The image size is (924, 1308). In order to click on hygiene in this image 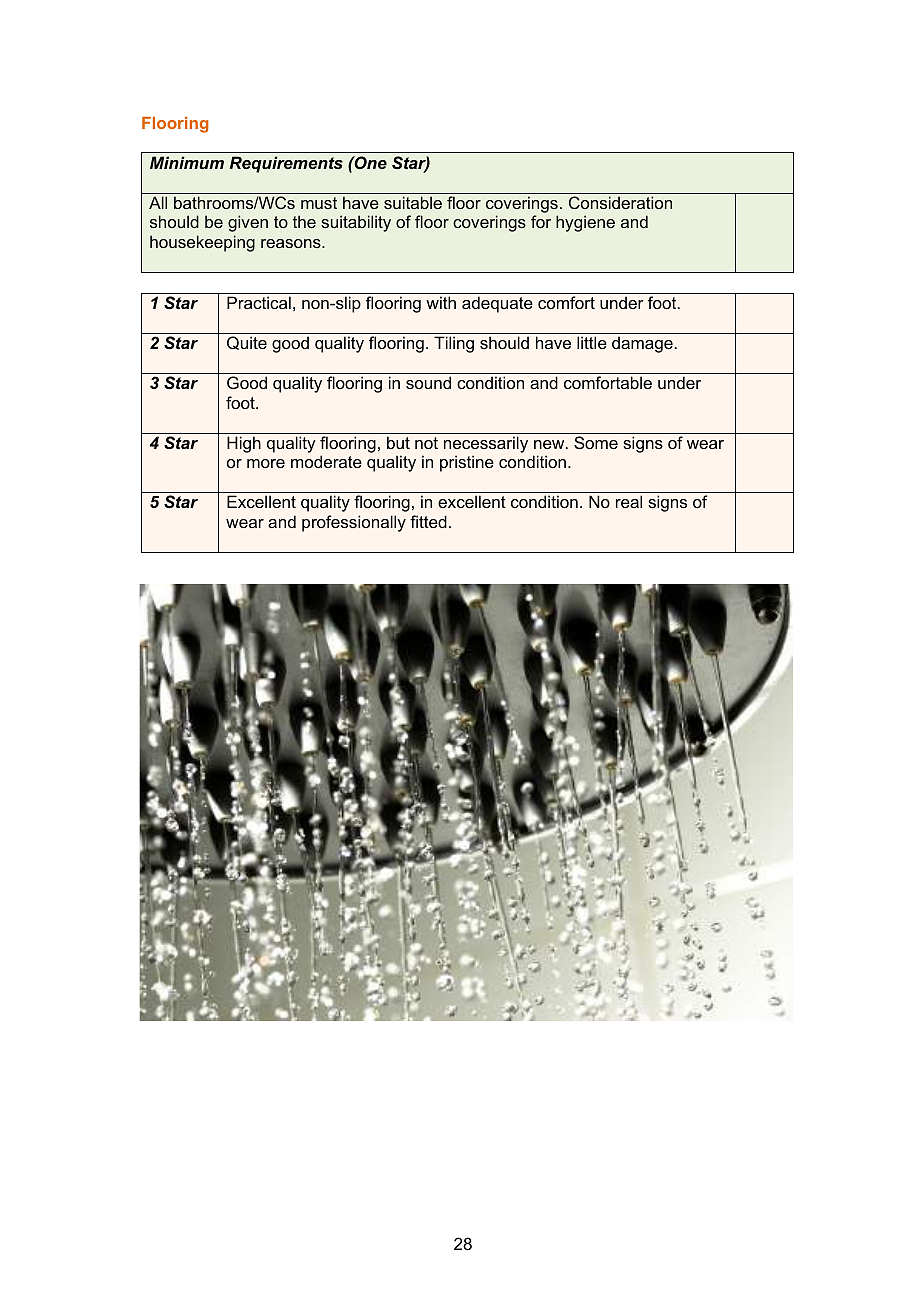, I will do `click(585, 223)`.
